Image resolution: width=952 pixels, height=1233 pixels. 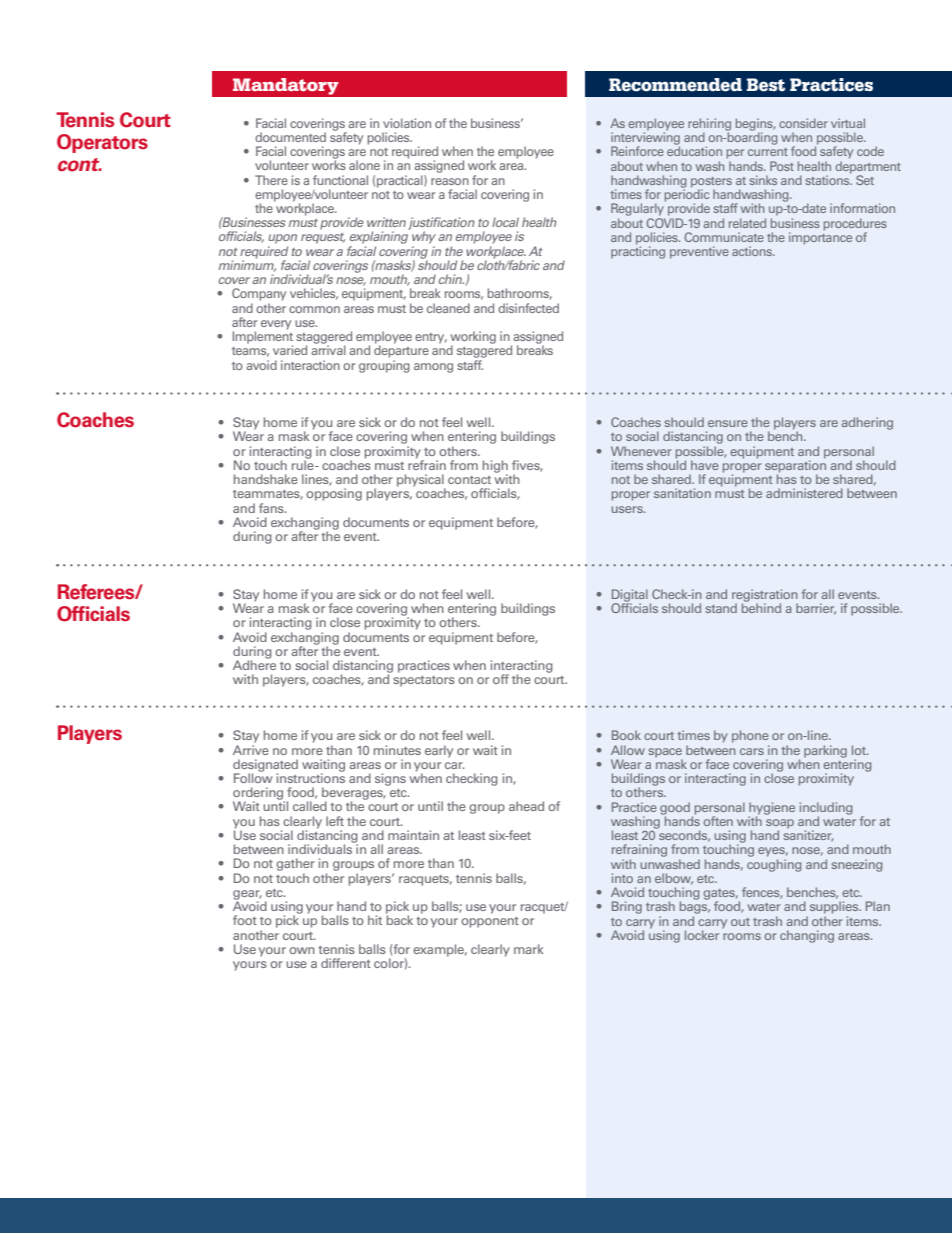 What do you see at coordinates (495, 467) in the image?
I see `high` at bounding box center [495, 467].
